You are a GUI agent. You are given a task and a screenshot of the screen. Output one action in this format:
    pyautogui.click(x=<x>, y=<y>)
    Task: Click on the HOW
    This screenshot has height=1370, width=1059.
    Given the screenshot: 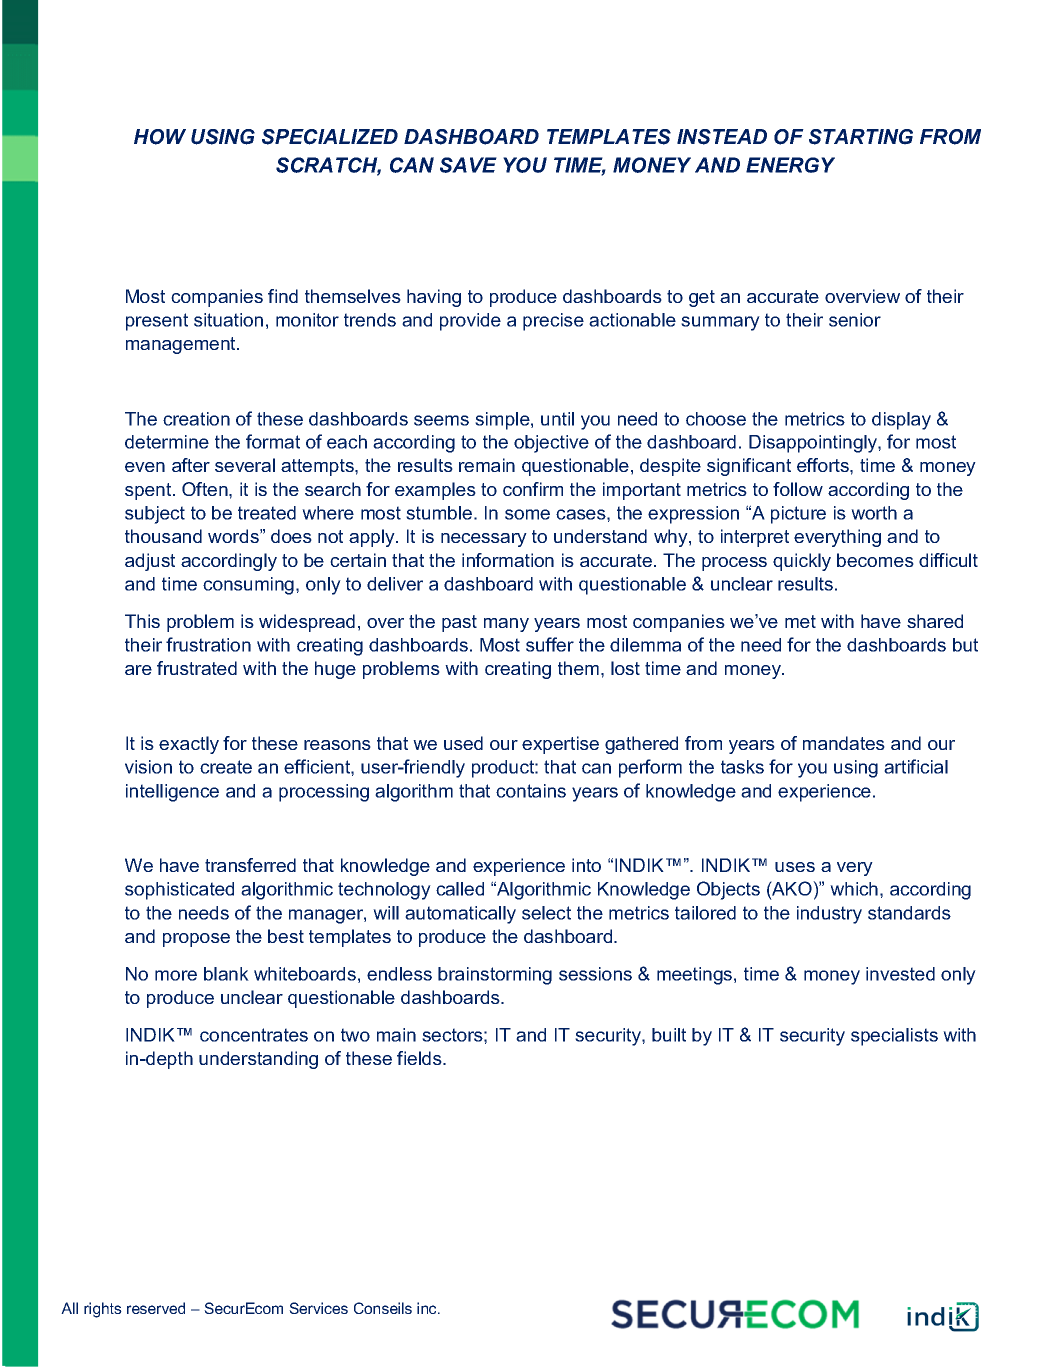 What is the action you would take?
    pyautogui.click(x=160, y=137)
